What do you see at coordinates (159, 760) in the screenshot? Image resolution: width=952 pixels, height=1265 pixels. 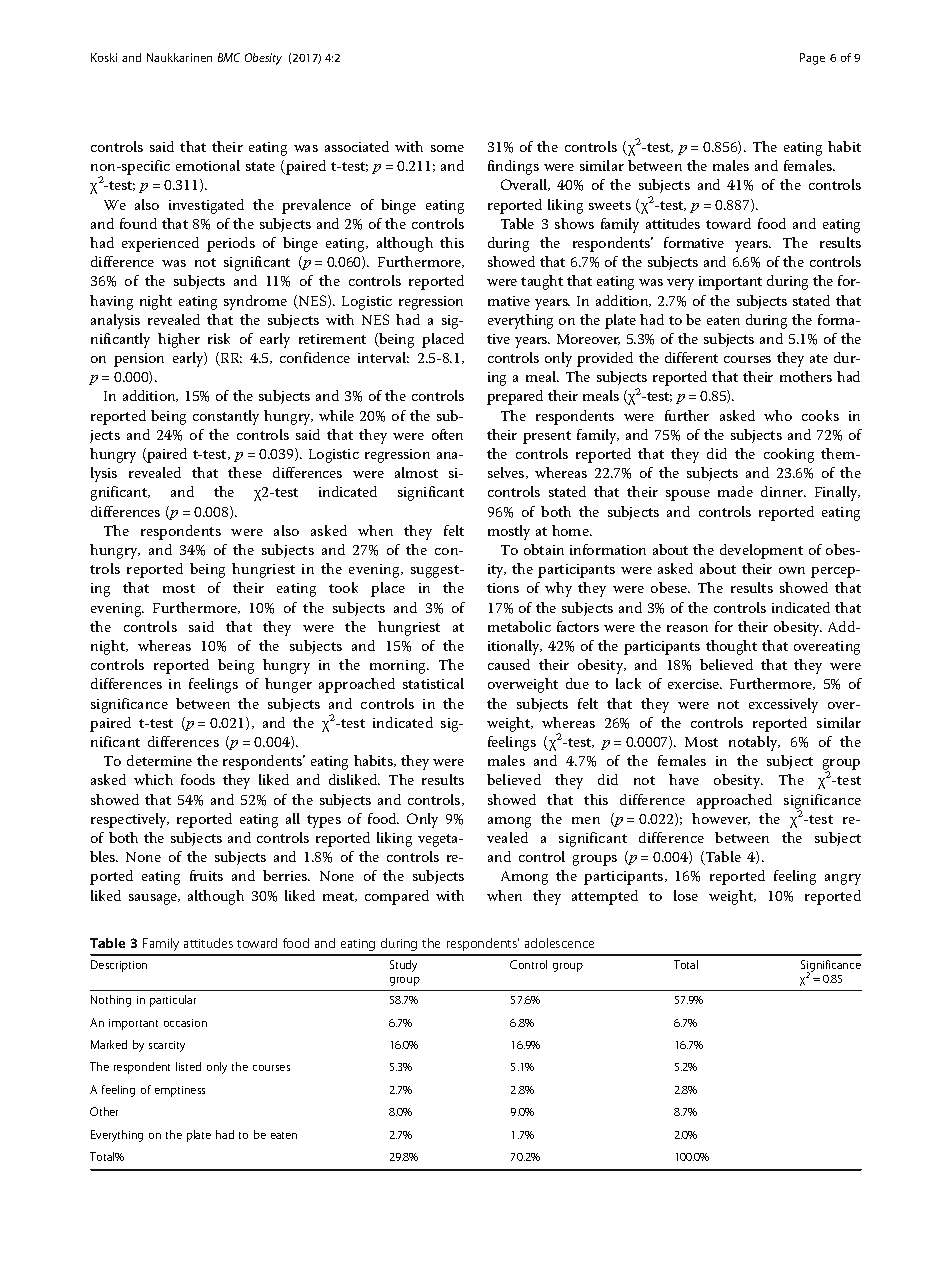 I see `determine` at bounding box center [159, 760].
